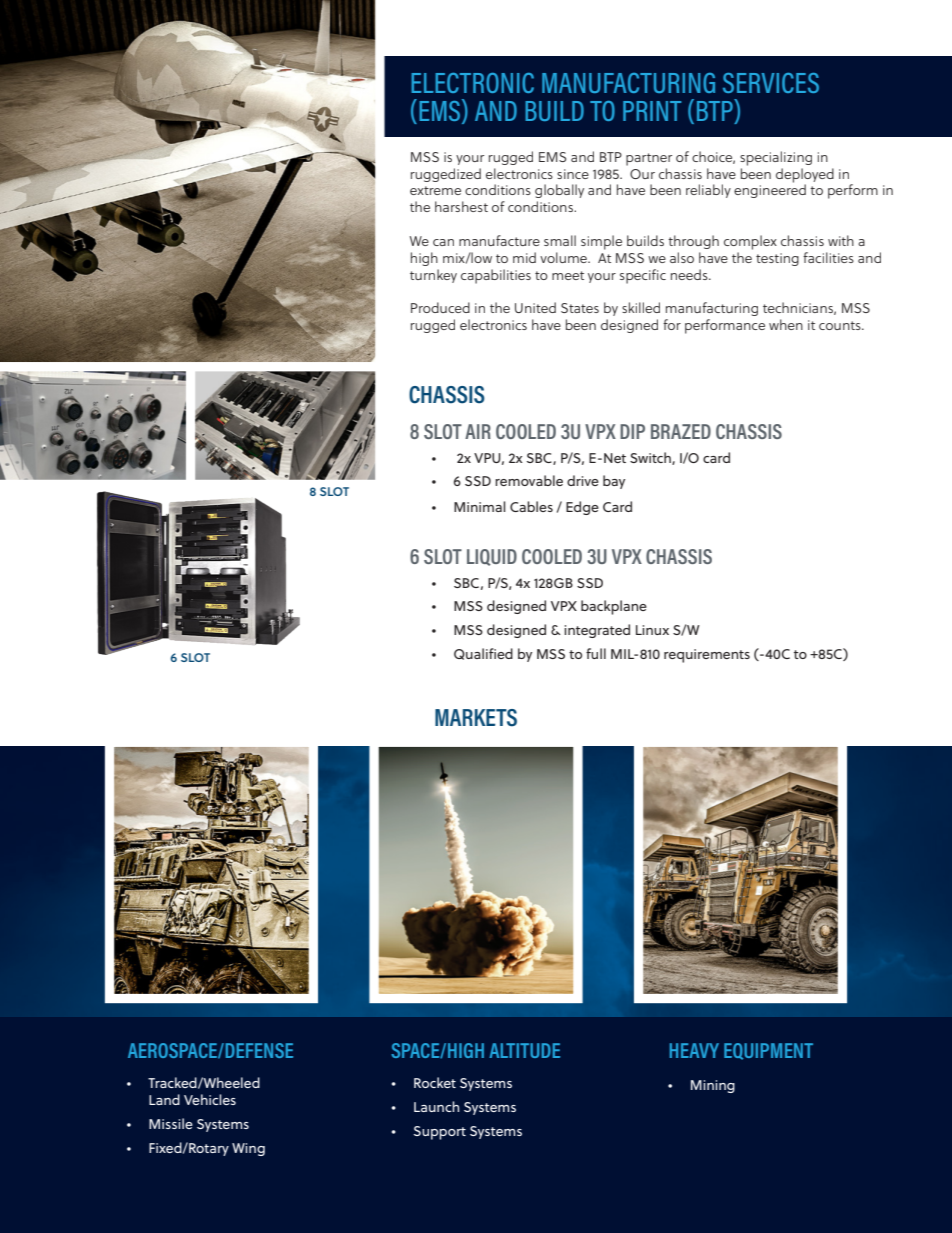 This screenshot has width=952, height=1233. Describe the element at coordinates (435, 190) in the screenshot. I see `extreme` at that location.
